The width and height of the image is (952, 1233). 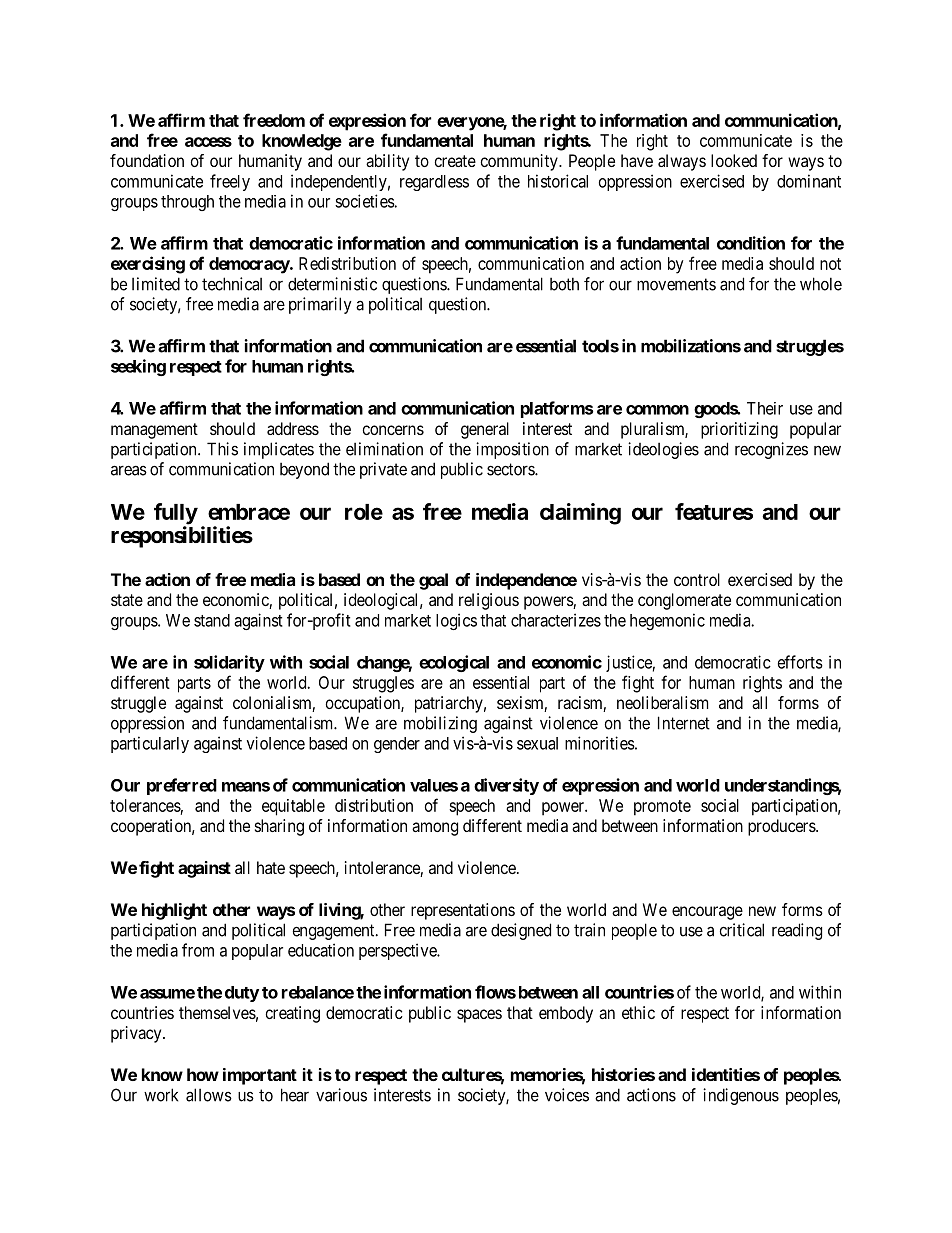 I want to click on regardless, so click(x=434, y=183).
